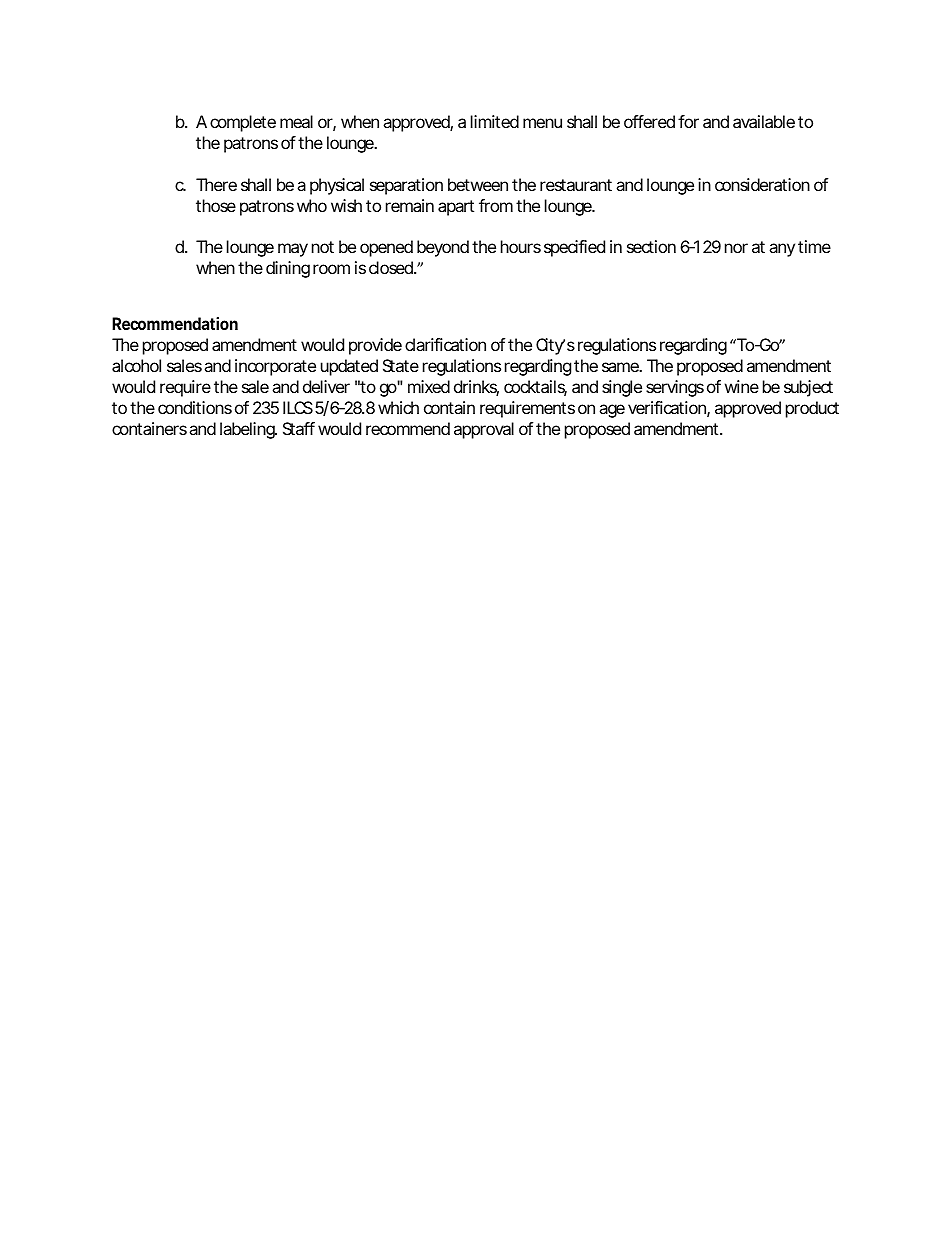  What do you see at coordinates (621, 367) in the screenshot?
I see `same` at bounding box center [621, 367].
